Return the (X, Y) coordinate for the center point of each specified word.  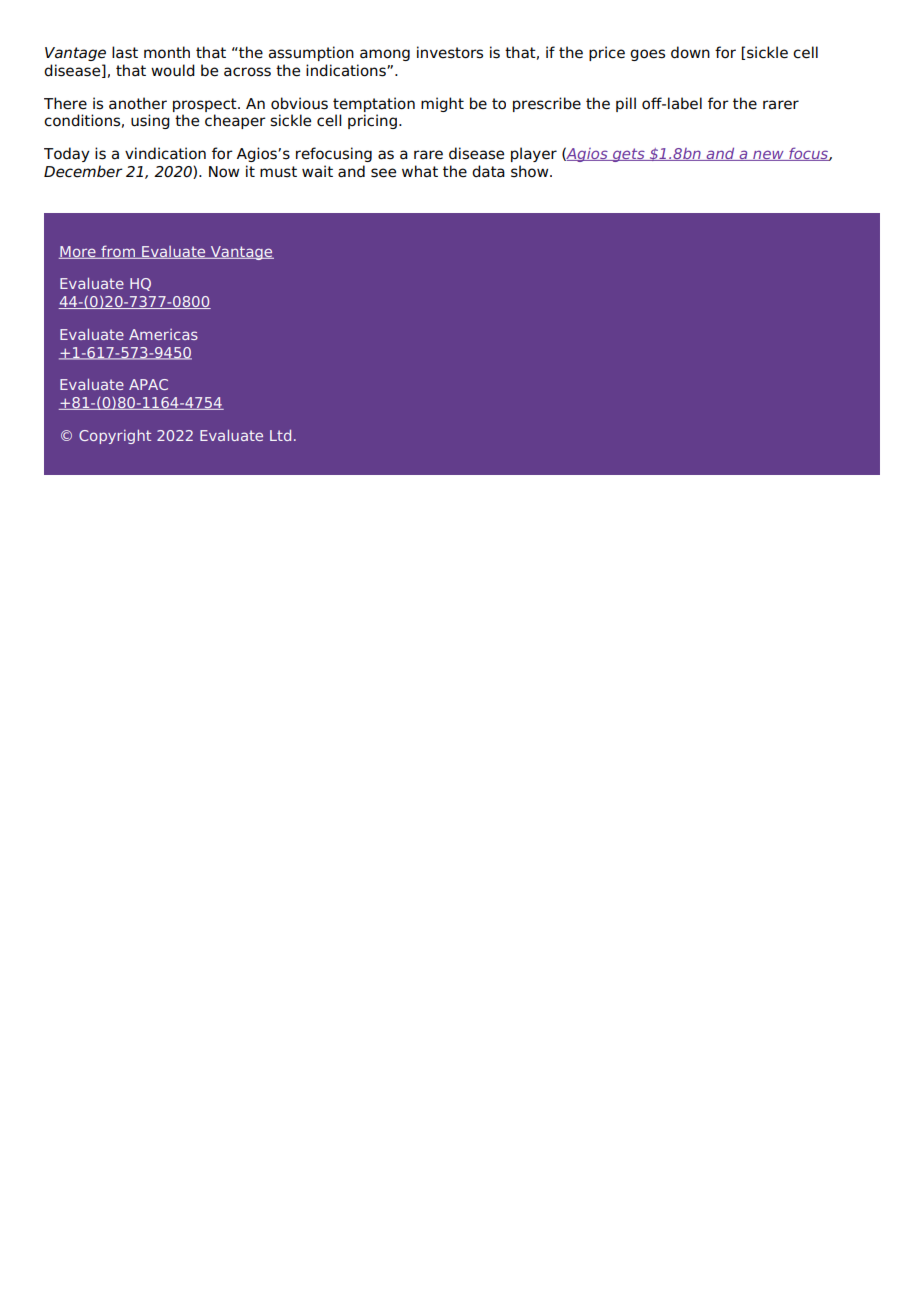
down (690, 52)
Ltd (280, 435)
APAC (148, 384)
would (173, 70)
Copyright (115, 436)
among (385, 55)
